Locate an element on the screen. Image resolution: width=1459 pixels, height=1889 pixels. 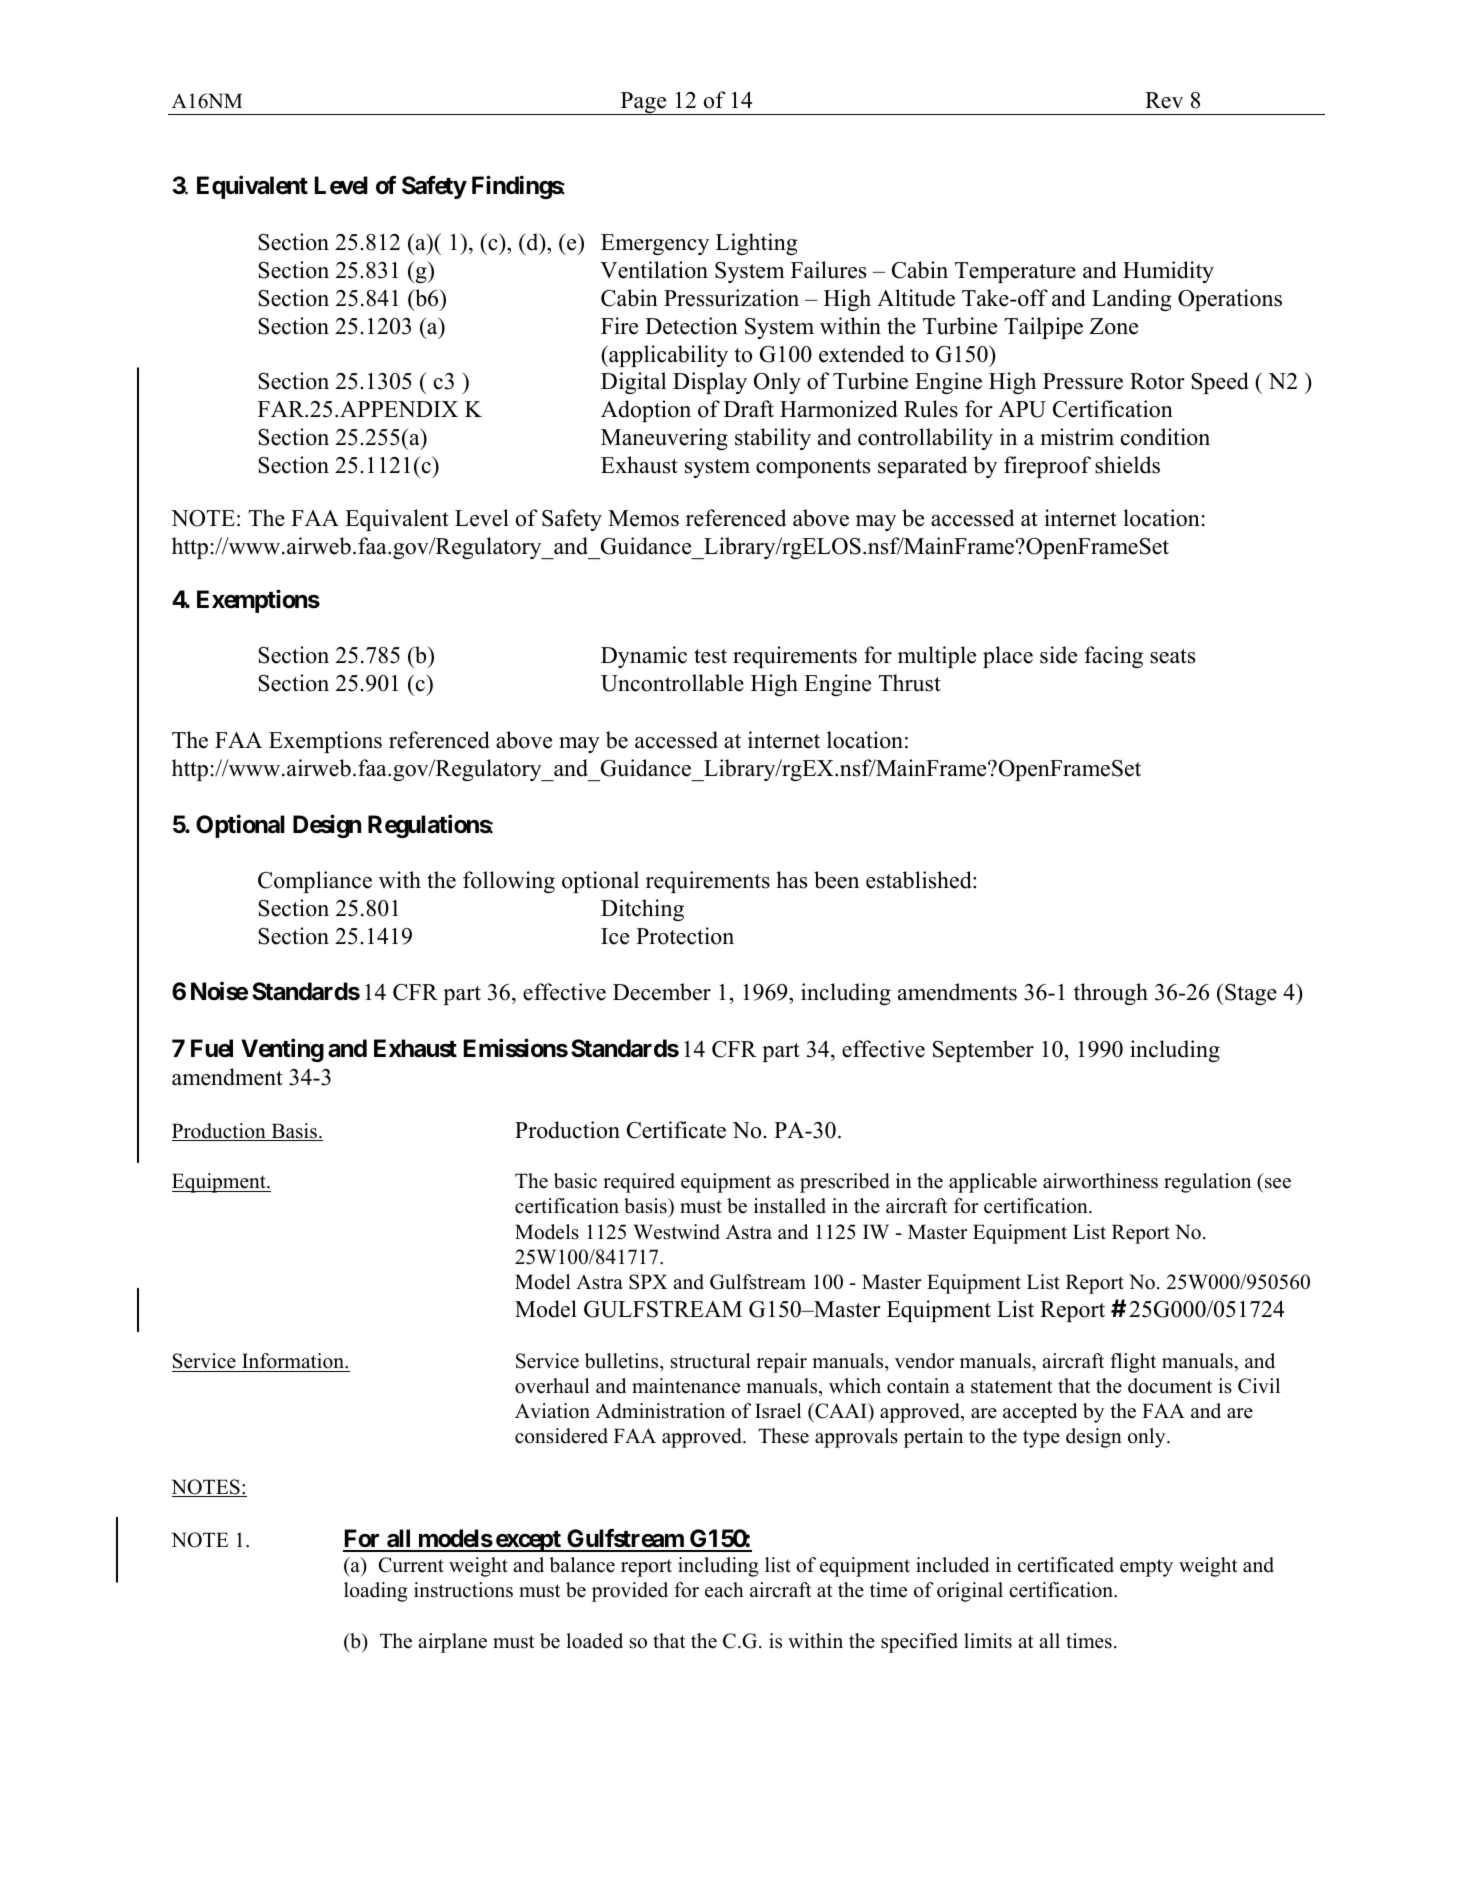
Compliance is located at coordinates (315, 882).
